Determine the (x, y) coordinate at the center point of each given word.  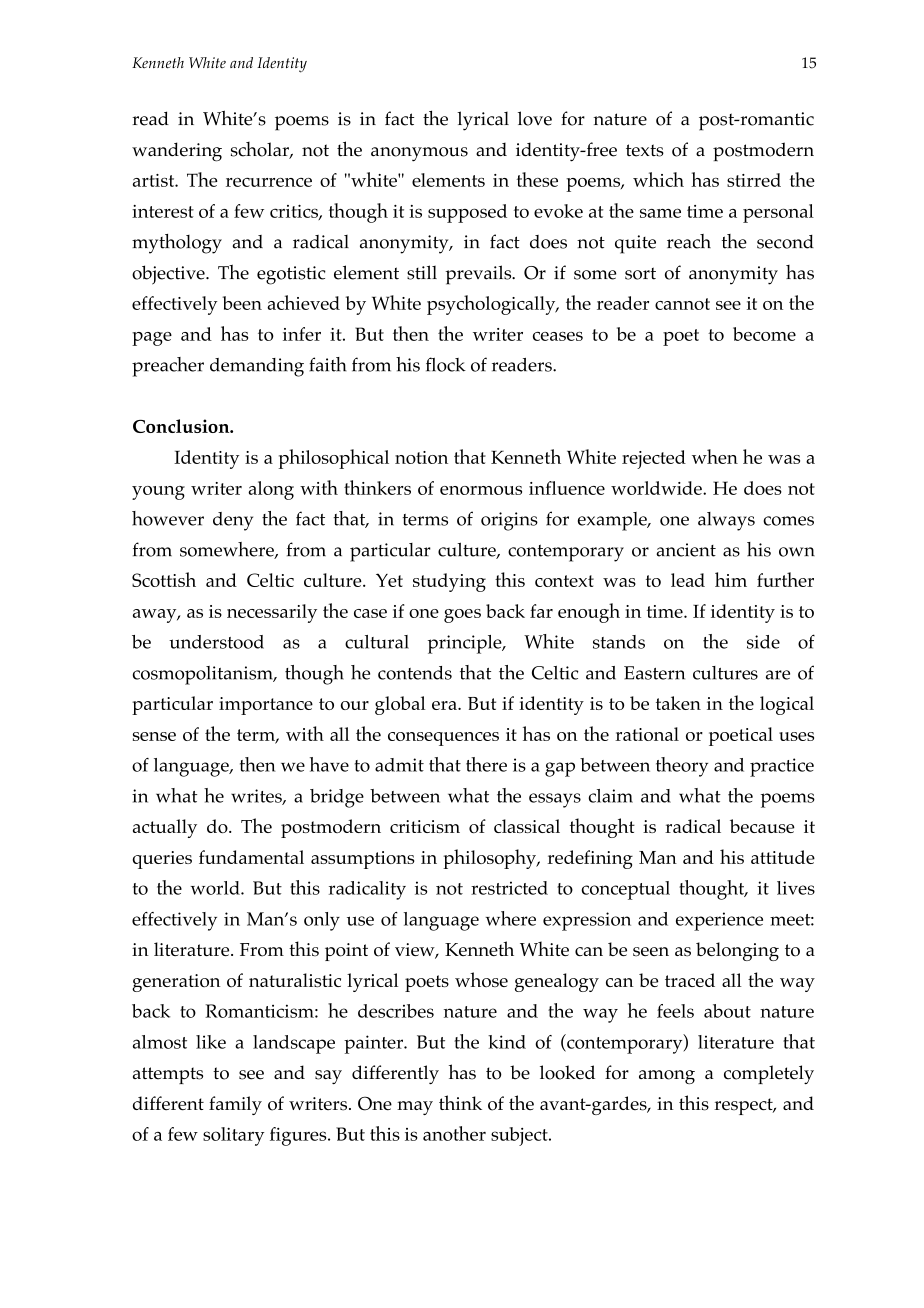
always (726, 521)
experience (719, 921)
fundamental (251, 857)
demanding (257, 367)
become (764, 334)
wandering (177, 152)
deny (233, 521)
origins (509, 521)
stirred (754, 180)
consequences (443, 739)
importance (266, 706)
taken (678, 703)
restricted (509, 888)
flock (446, 364)
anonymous (419, 154)
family (235, 1105)
